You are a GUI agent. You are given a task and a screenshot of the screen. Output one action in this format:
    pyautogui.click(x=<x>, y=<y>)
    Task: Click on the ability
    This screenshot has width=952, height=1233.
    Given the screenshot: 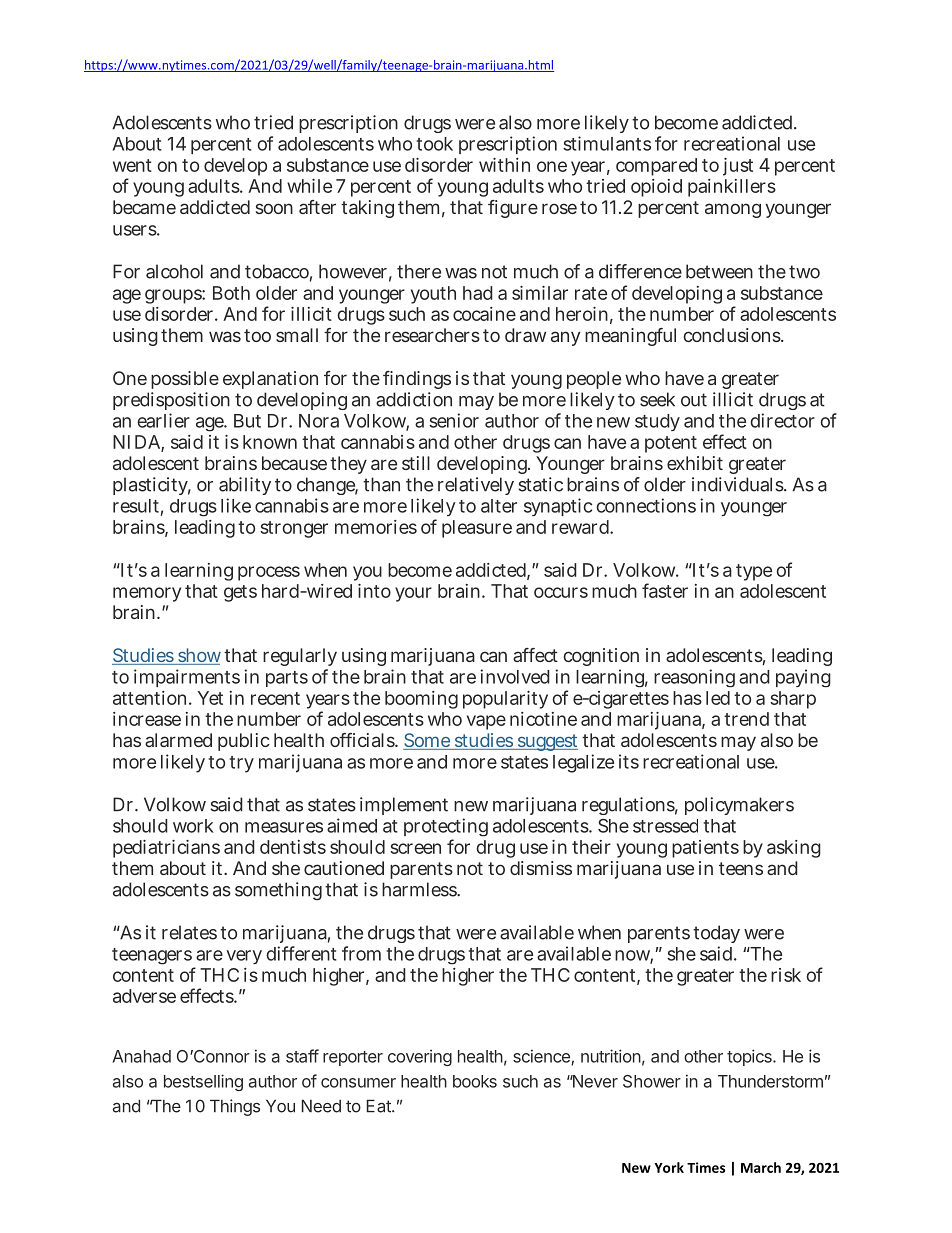 What is the action you would take?
    pyautogui.click(x=245, y=486)
